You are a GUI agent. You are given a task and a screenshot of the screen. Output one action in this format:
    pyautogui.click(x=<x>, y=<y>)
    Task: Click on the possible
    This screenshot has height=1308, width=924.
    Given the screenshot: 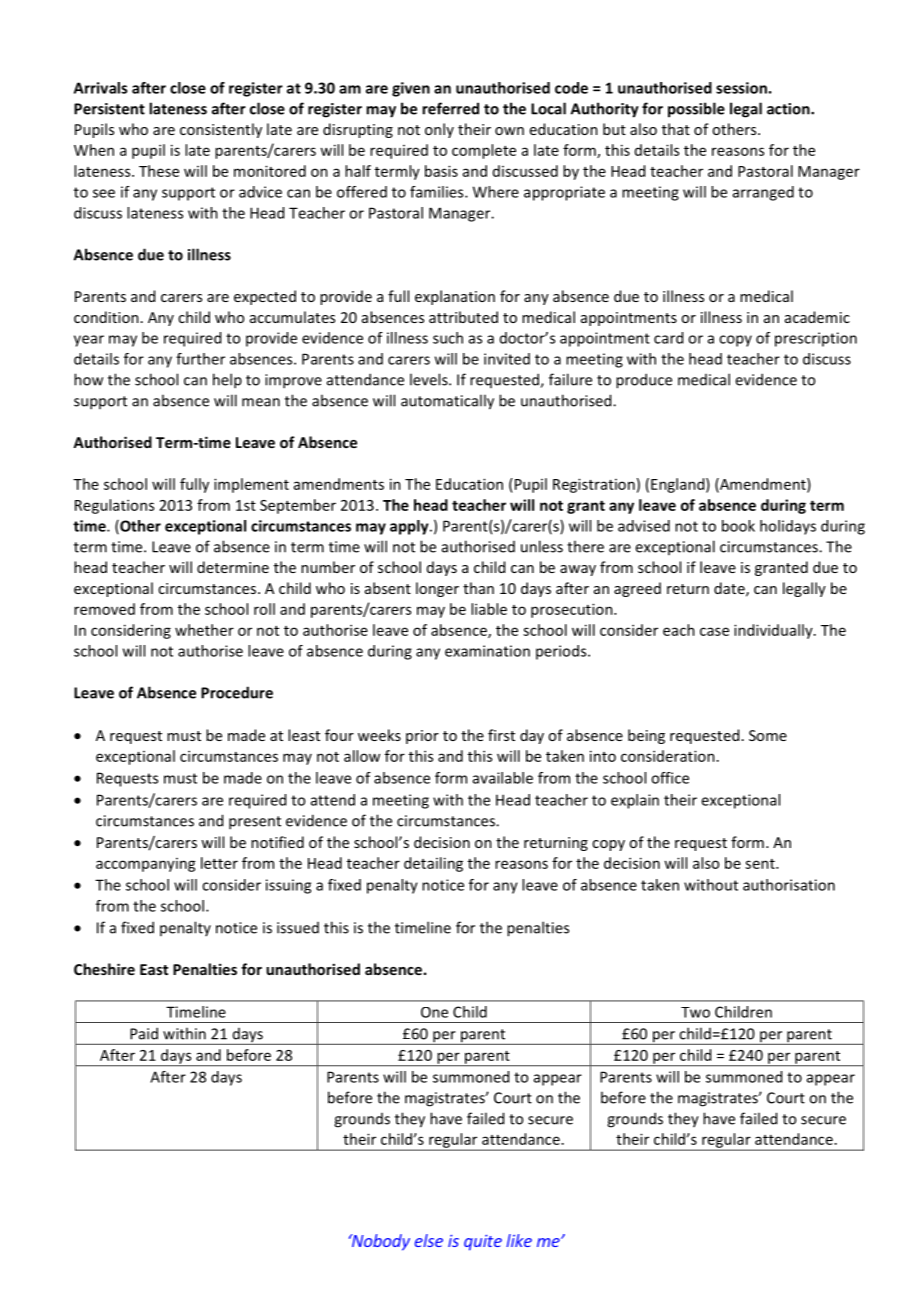 What is the action you would take?
    pyautogui.click(x=696, y=110)
